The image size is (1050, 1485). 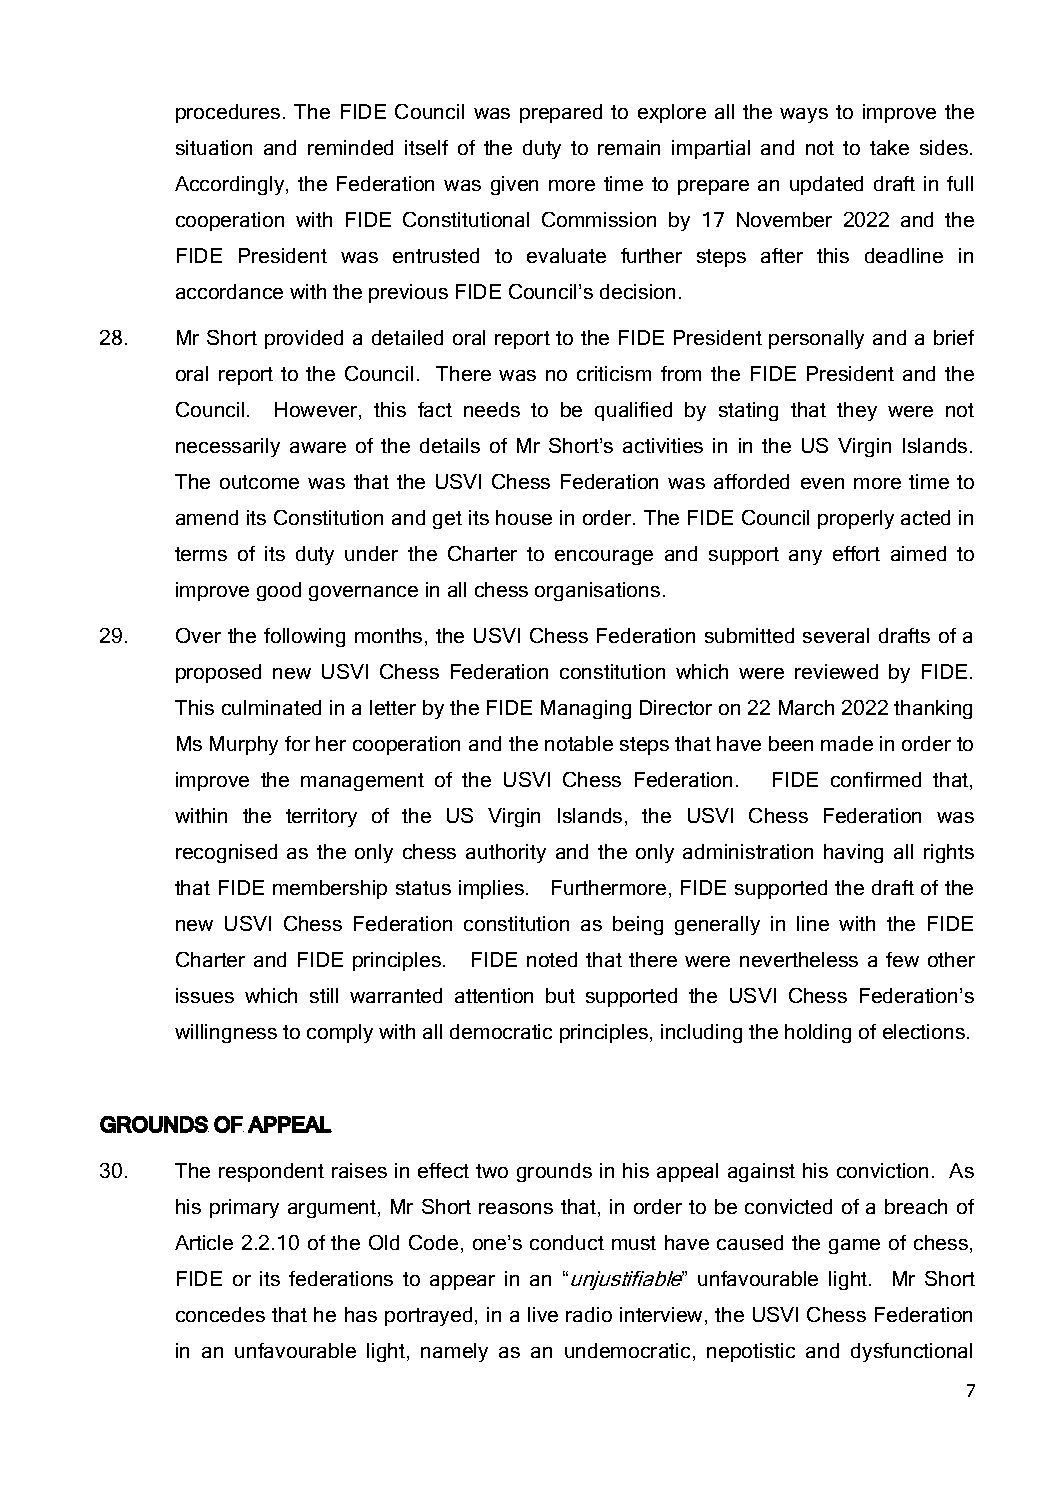 I want to click on reminded, so click(x=350, y=147).
